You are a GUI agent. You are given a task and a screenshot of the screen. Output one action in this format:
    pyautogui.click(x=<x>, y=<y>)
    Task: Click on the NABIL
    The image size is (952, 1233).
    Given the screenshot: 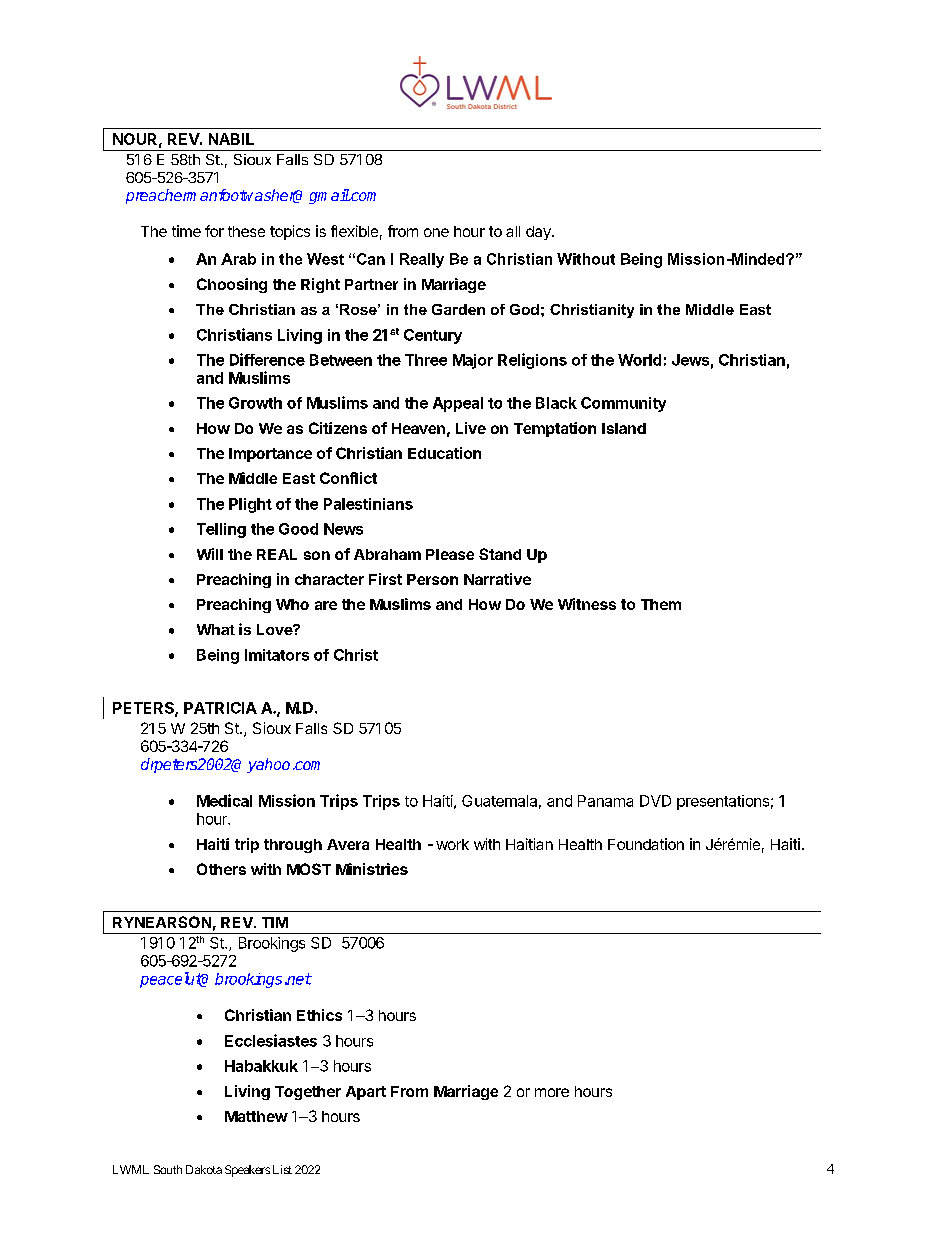 What is the action you would take?
    pyautogui.click(x=231, y=139)
